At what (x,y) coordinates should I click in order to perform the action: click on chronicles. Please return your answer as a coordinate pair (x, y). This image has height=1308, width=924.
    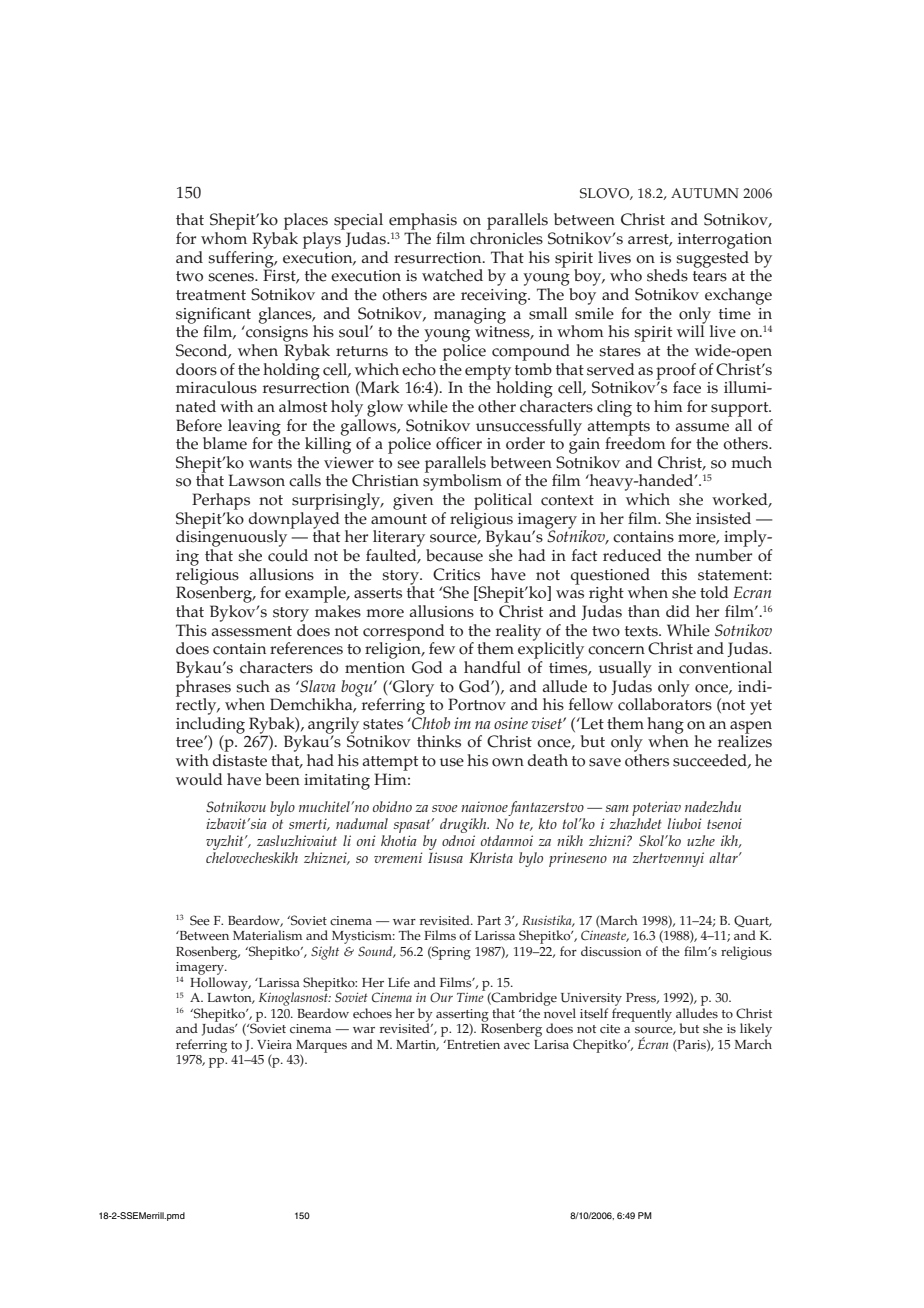
    Looking at the image, I should click on (506, 238).
